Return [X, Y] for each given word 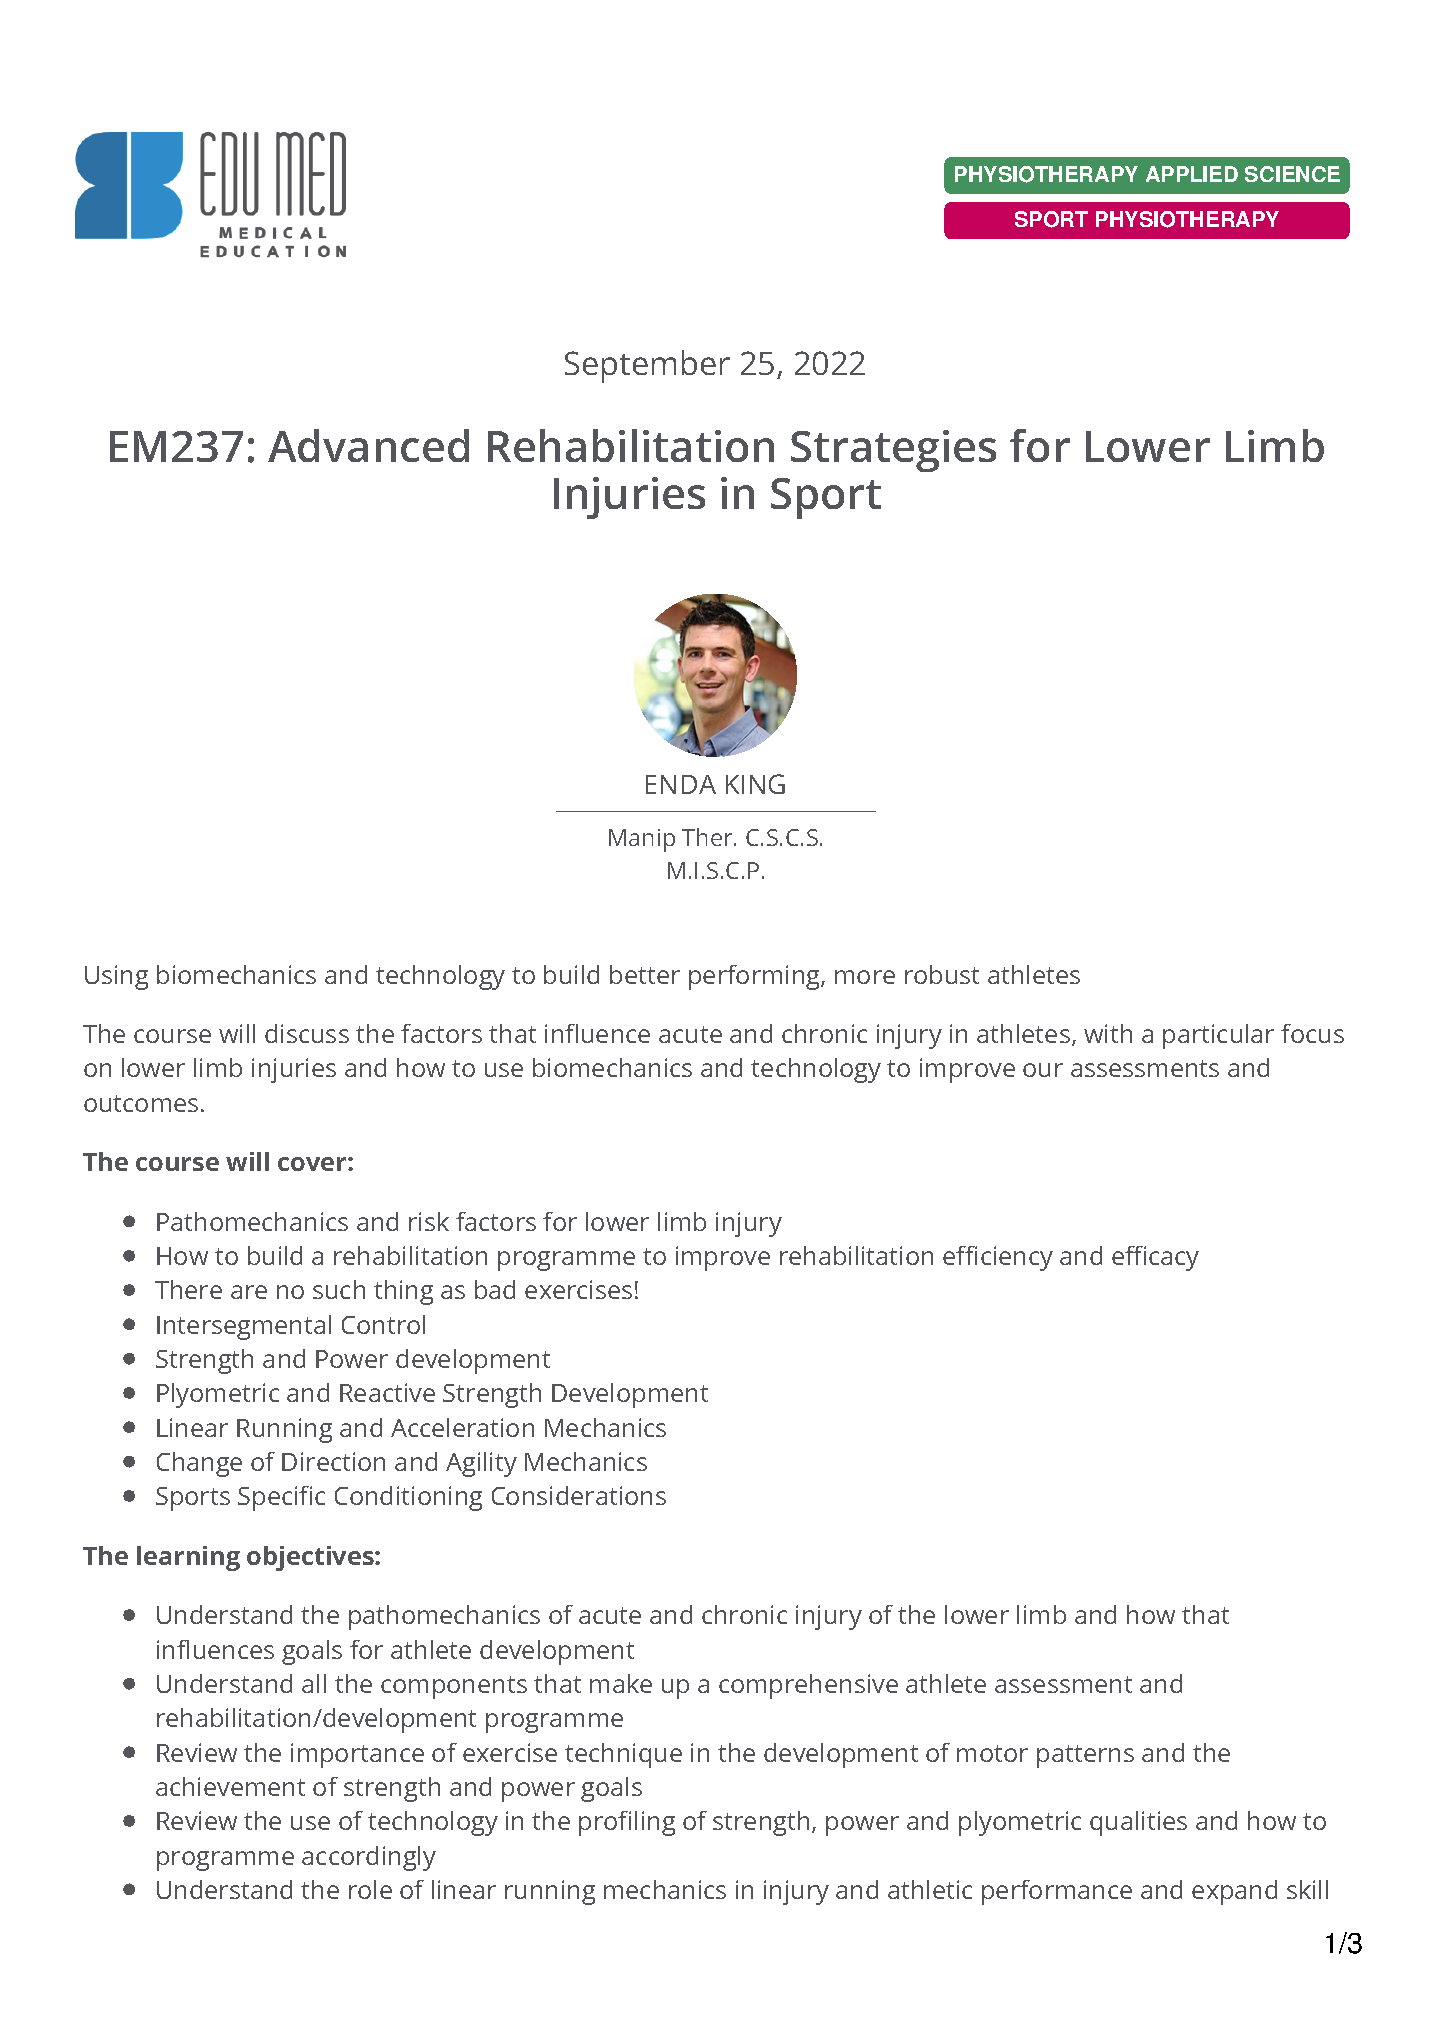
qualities [1138, 1823]
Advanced [368, 445]
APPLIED [1192, 174]
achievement [230, 1786]
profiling [627, 1823]
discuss [307, 1033]
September [647, 366]
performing [755, 977]
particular [1218, 1036]
